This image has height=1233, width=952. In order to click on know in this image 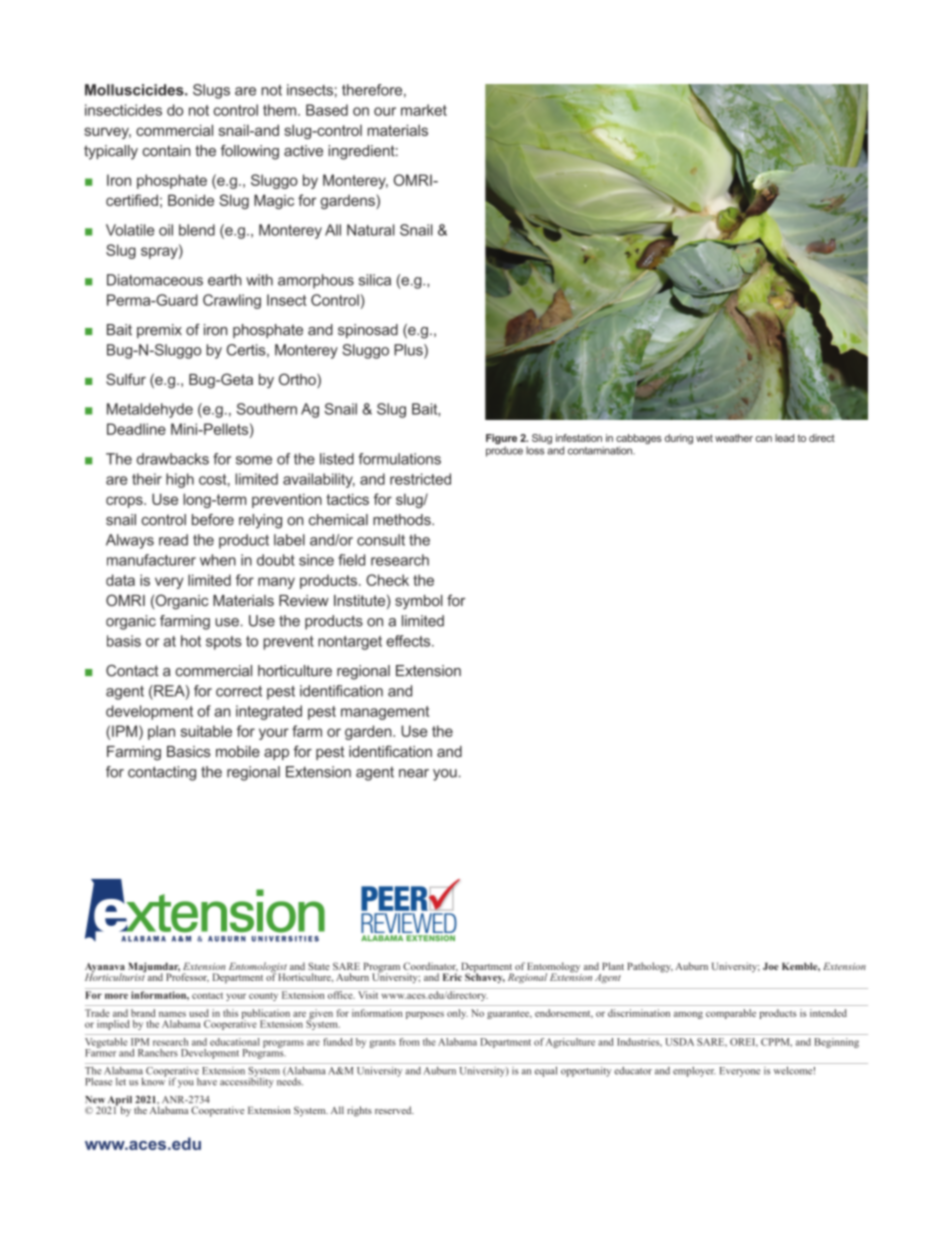, I will do `click(154, 1080)`.
